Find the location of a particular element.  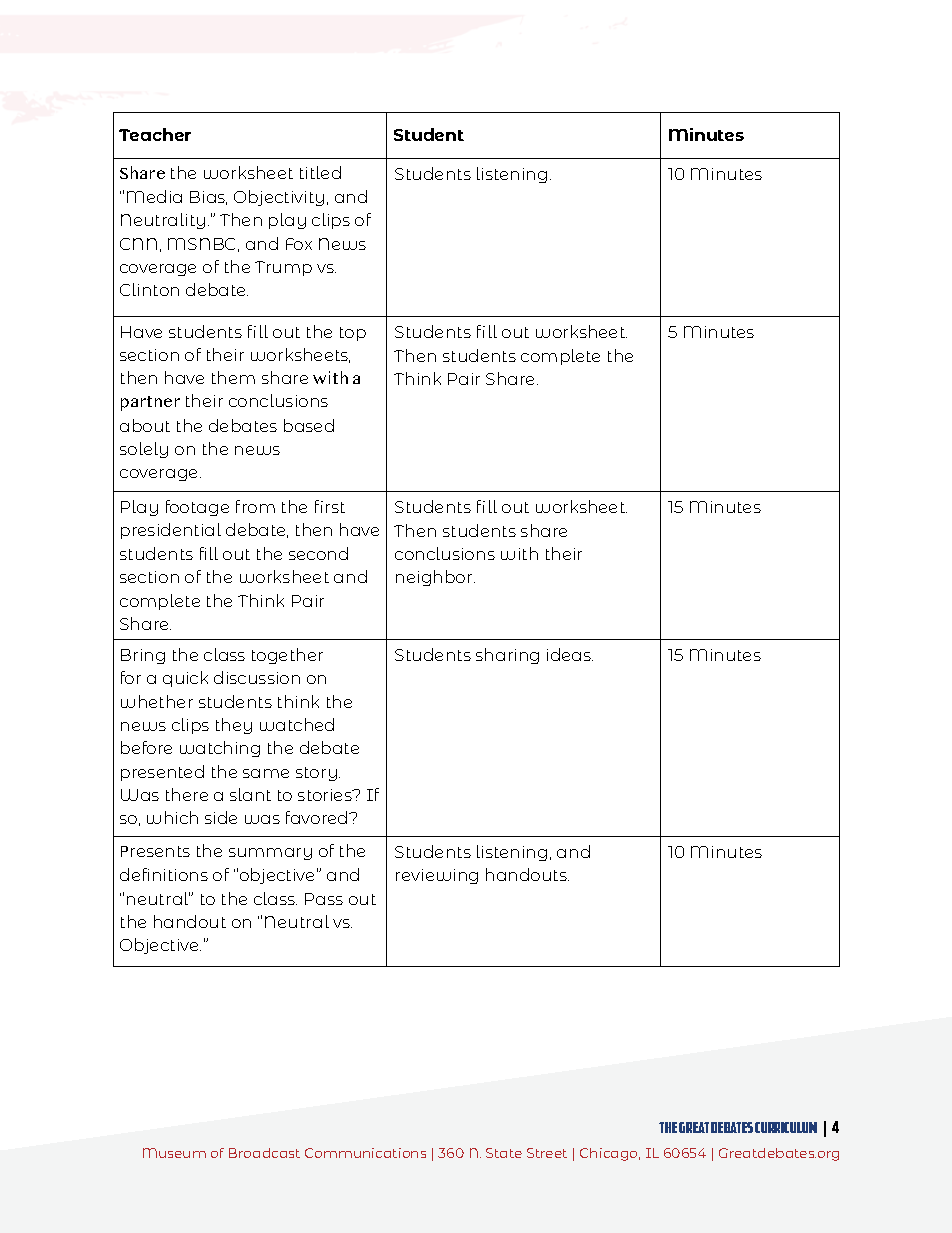

Museum is located at coordinates (174, 1153).
